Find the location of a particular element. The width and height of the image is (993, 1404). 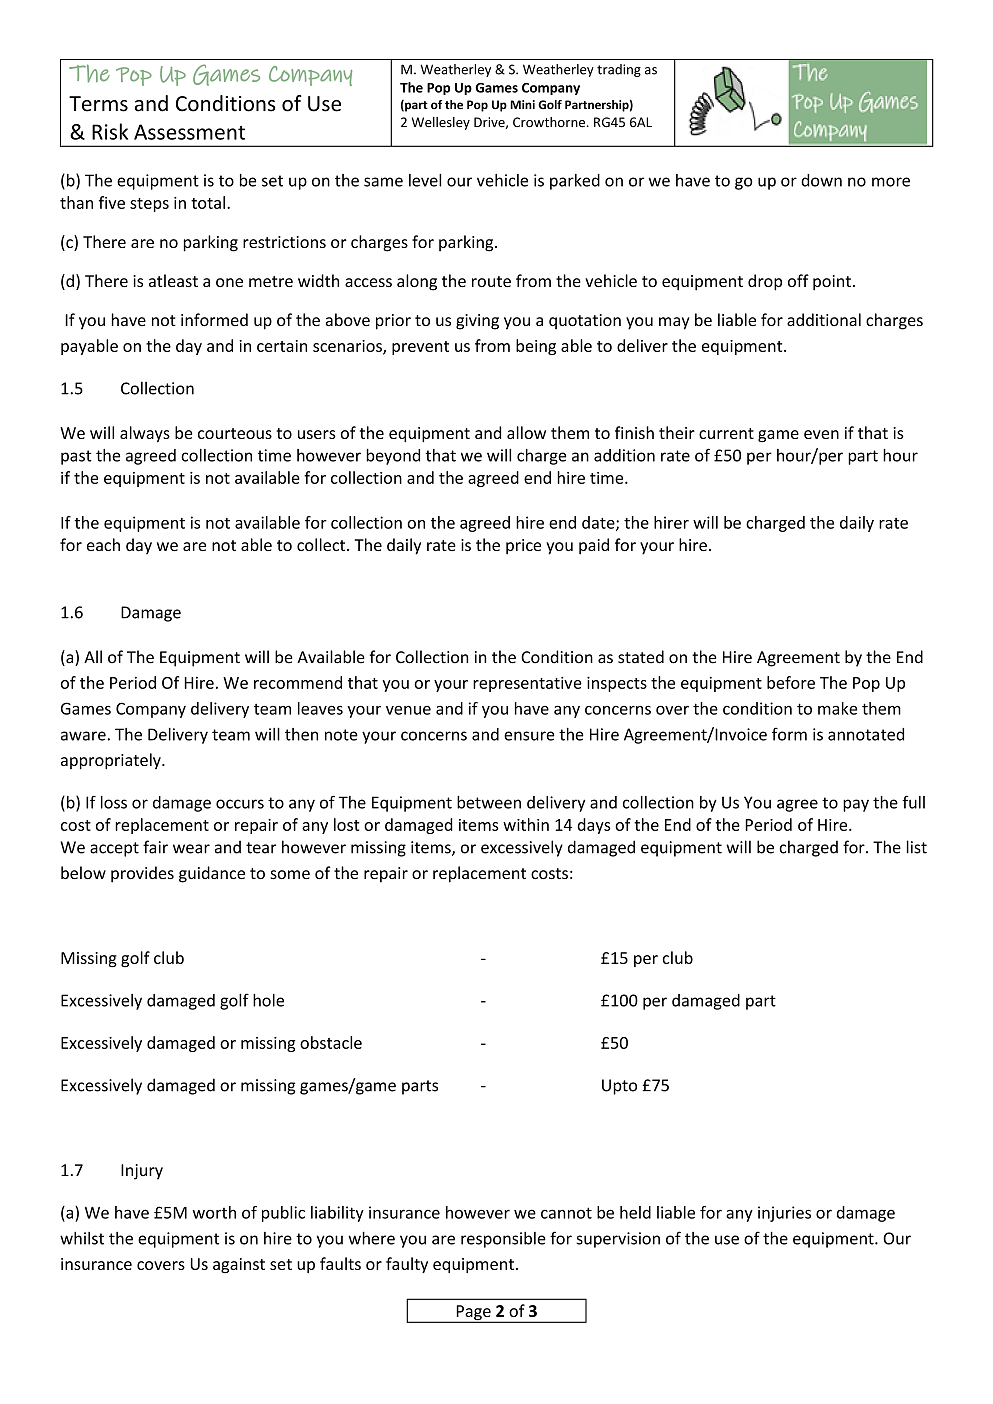

obstacle is located at coordinates (331, 1042).
